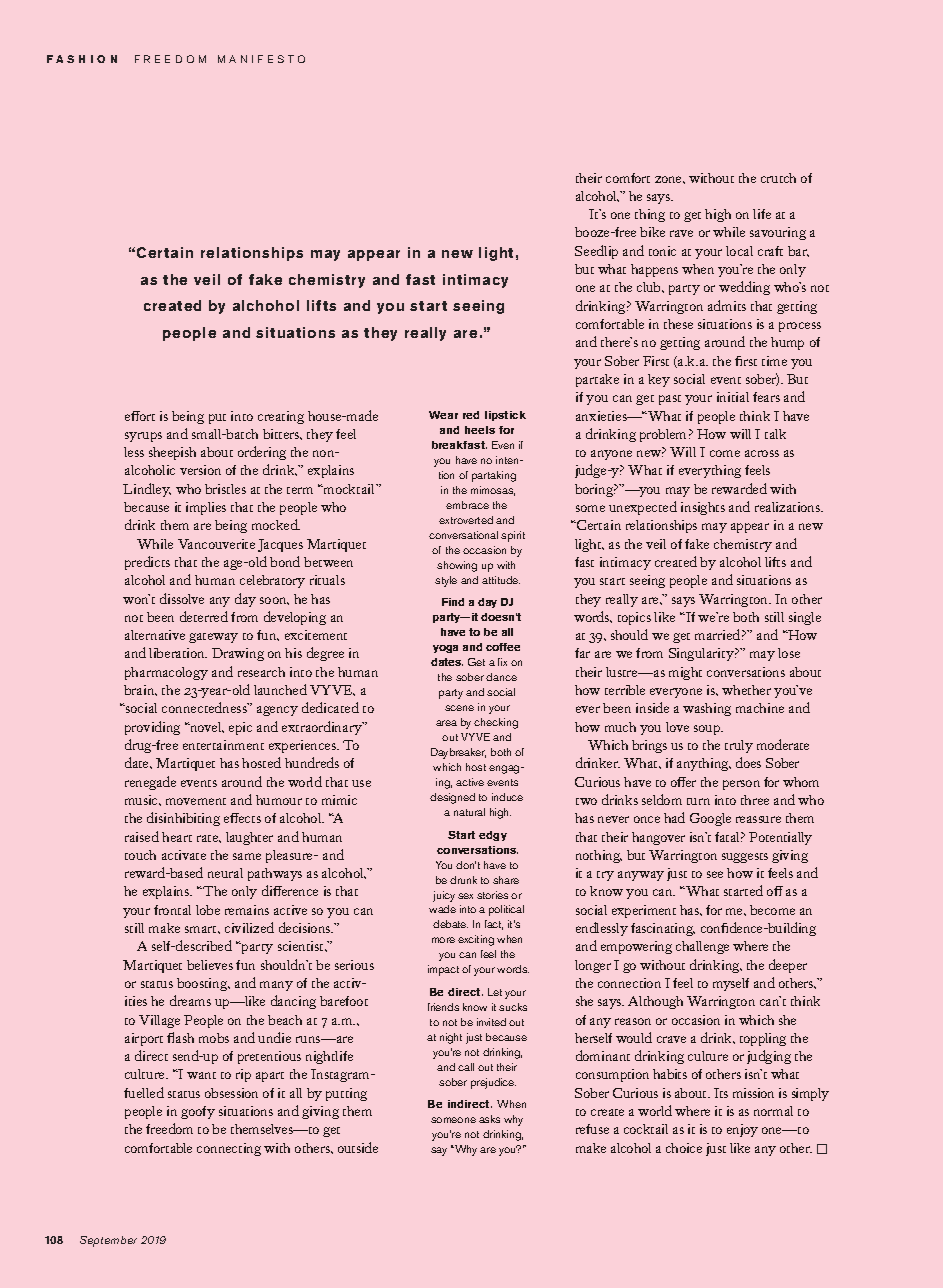 Image resolution: width=943 pixels, height=1288 pixels. What do you see at coordinates (445, 649) in the screenshot?
I see `yoga` at bounding box center [445, 649].
